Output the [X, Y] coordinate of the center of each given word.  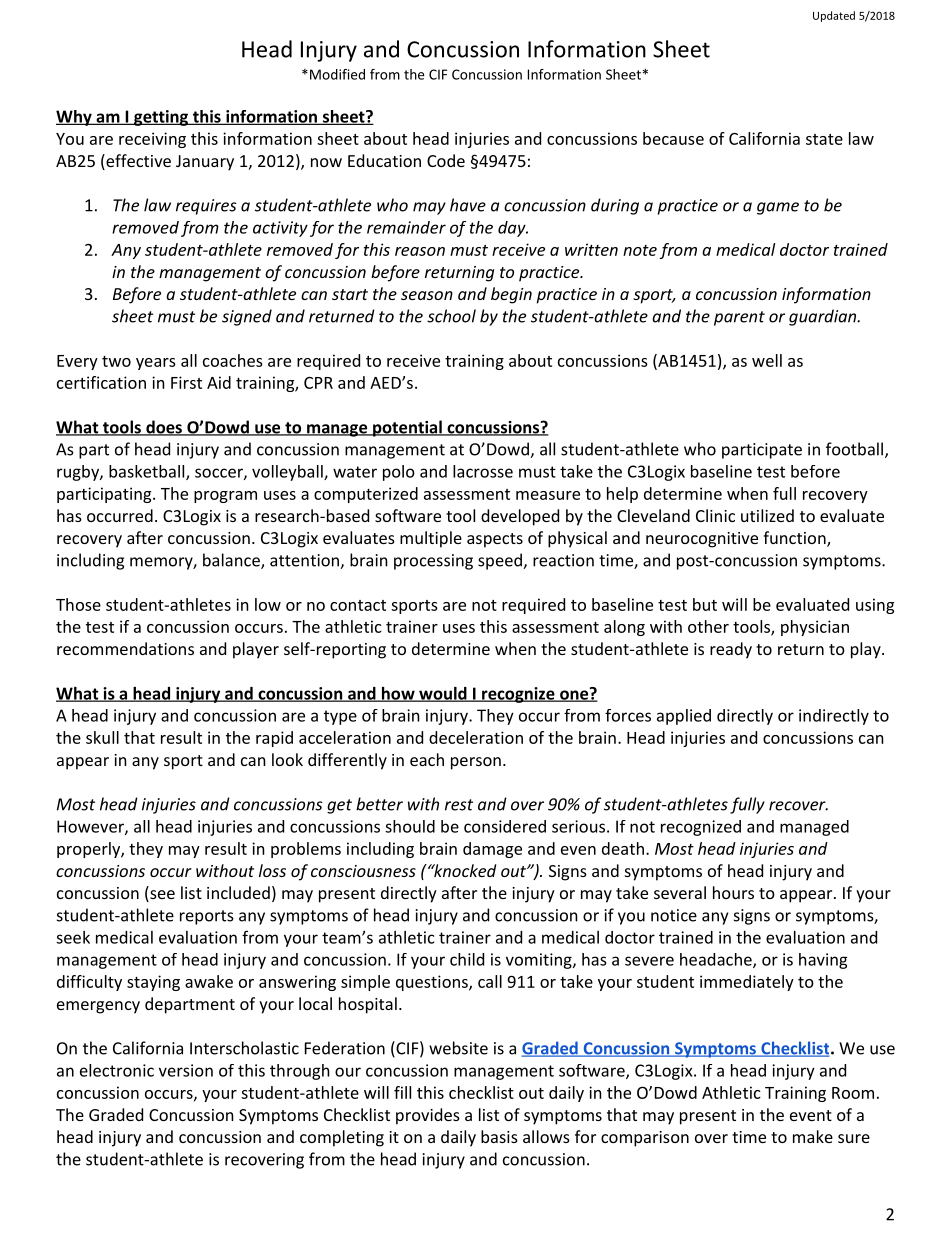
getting [161, 118]
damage [492, 850]
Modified [337, 74]
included [238, 892]
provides [428, 1116]
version [186, 1070]
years [156, 364]
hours [733, 892]
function [794, 537]
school [451, 316]
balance [232, 561]
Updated [834, 16]
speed [501, 561]
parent [739, 318]
